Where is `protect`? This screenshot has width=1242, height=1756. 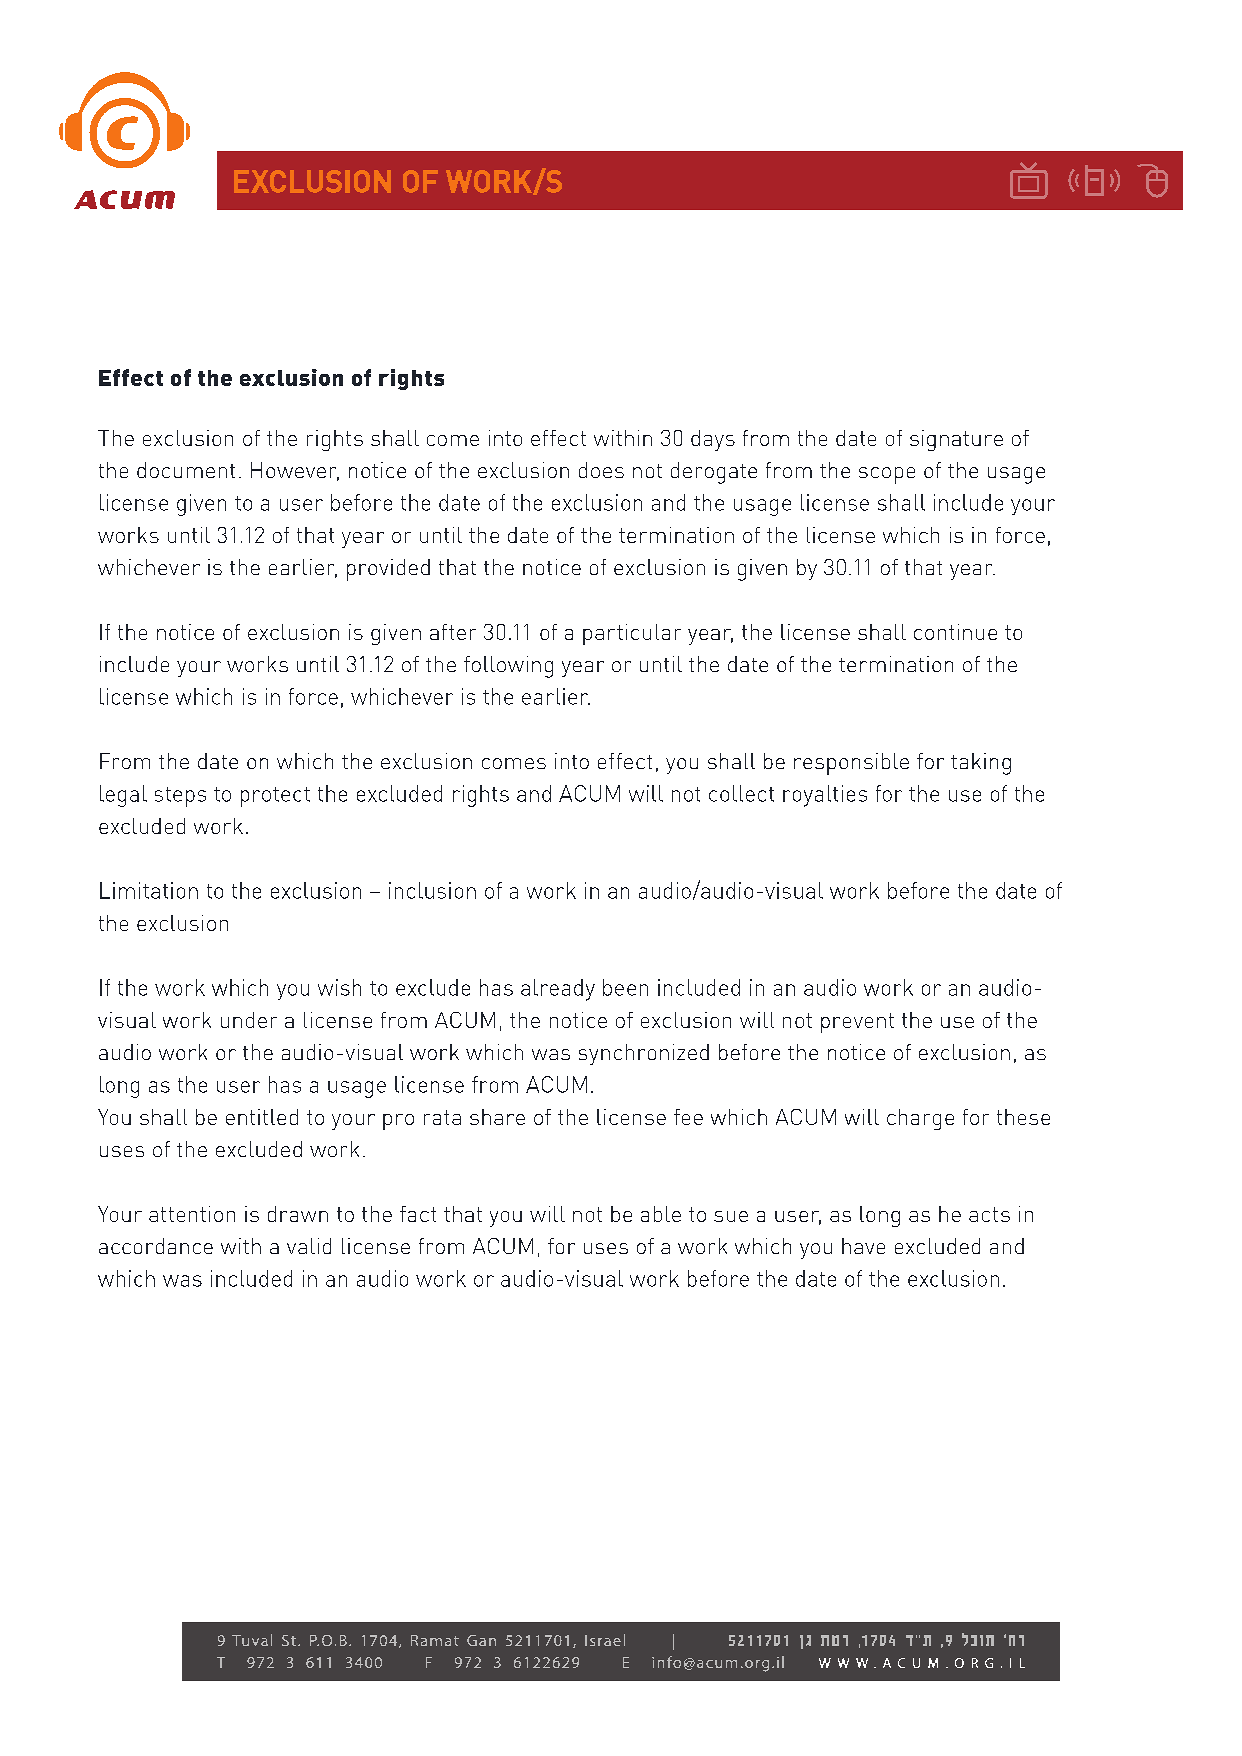
protect is located at coordinates (275, 797).
